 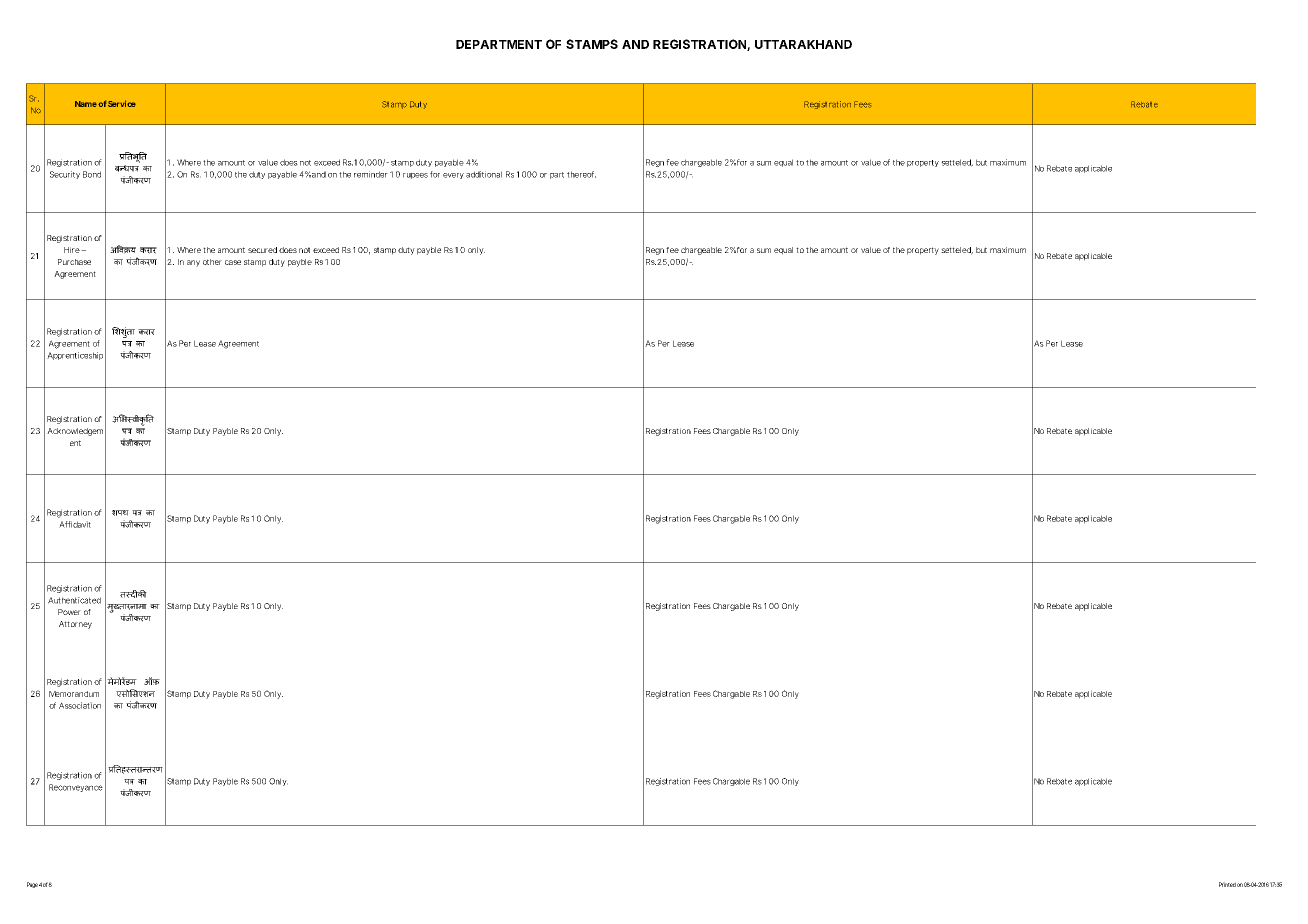 I want to click on secured, so click(x=262, y=250).
